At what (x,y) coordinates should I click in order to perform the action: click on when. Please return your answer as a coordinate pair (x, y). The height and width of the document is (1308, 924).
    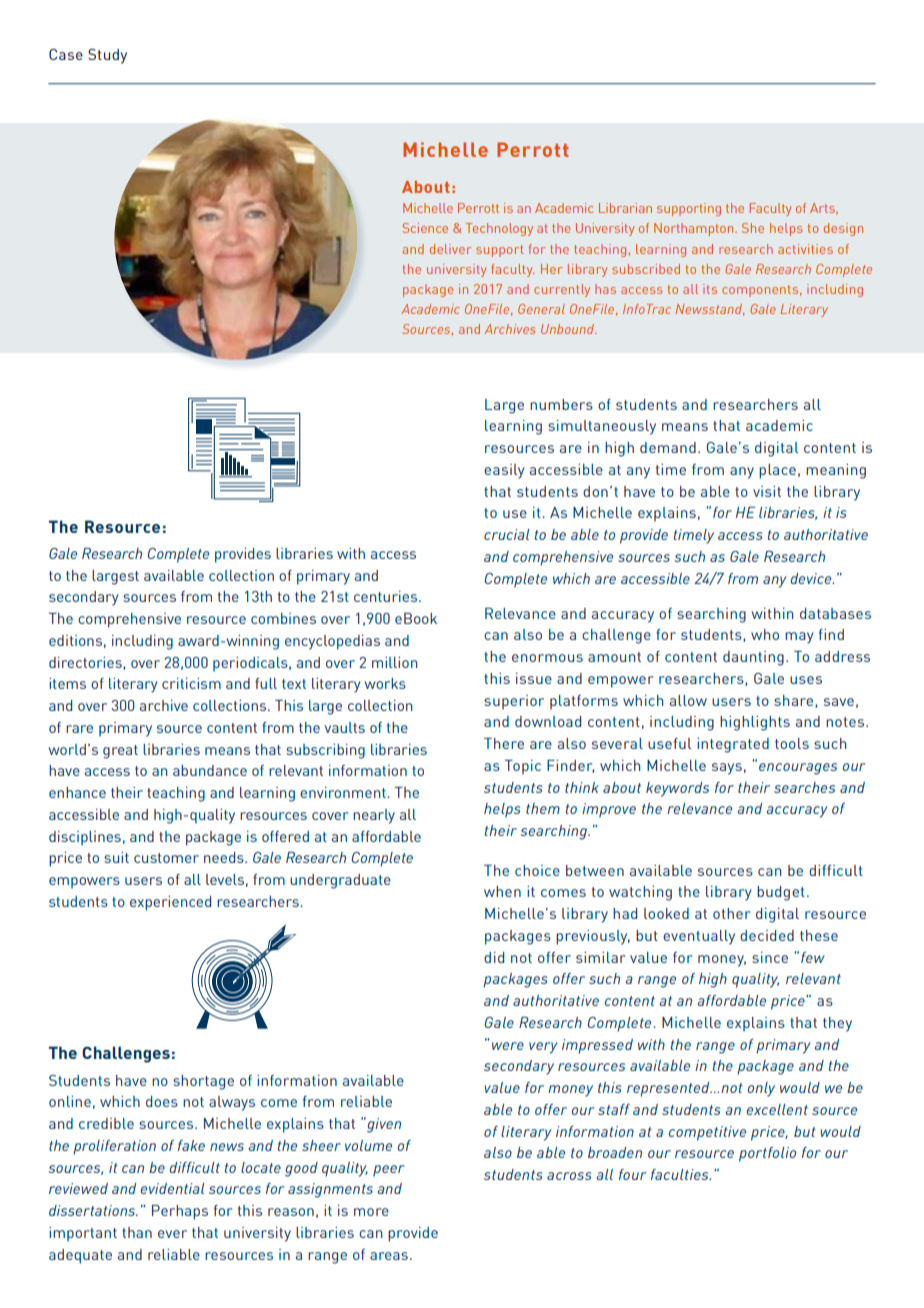
    Looking at the image, I should click on (502, 891).
